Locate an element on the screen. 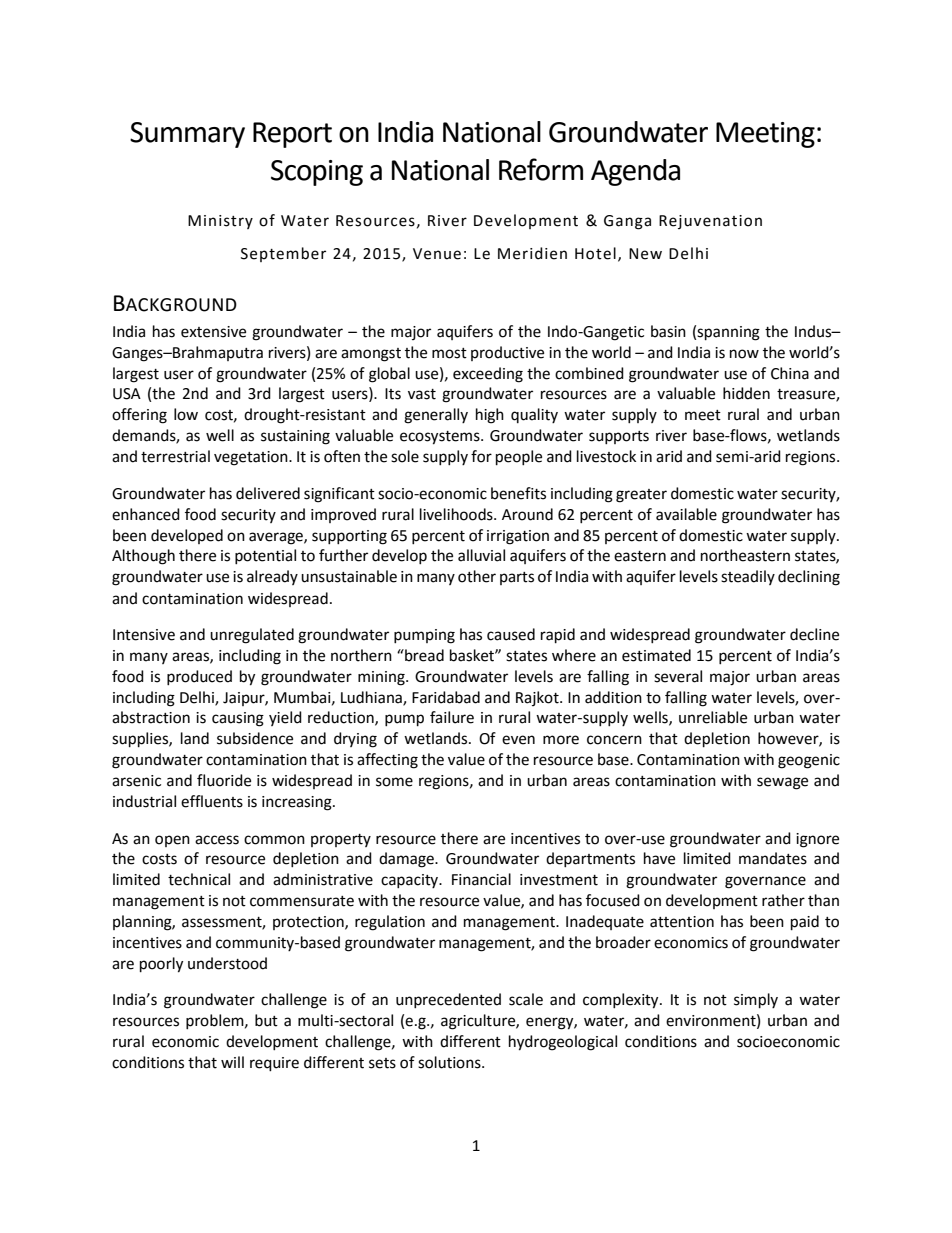 The image size is (952, 1233). hidden is located at coordinates (746, 393).
